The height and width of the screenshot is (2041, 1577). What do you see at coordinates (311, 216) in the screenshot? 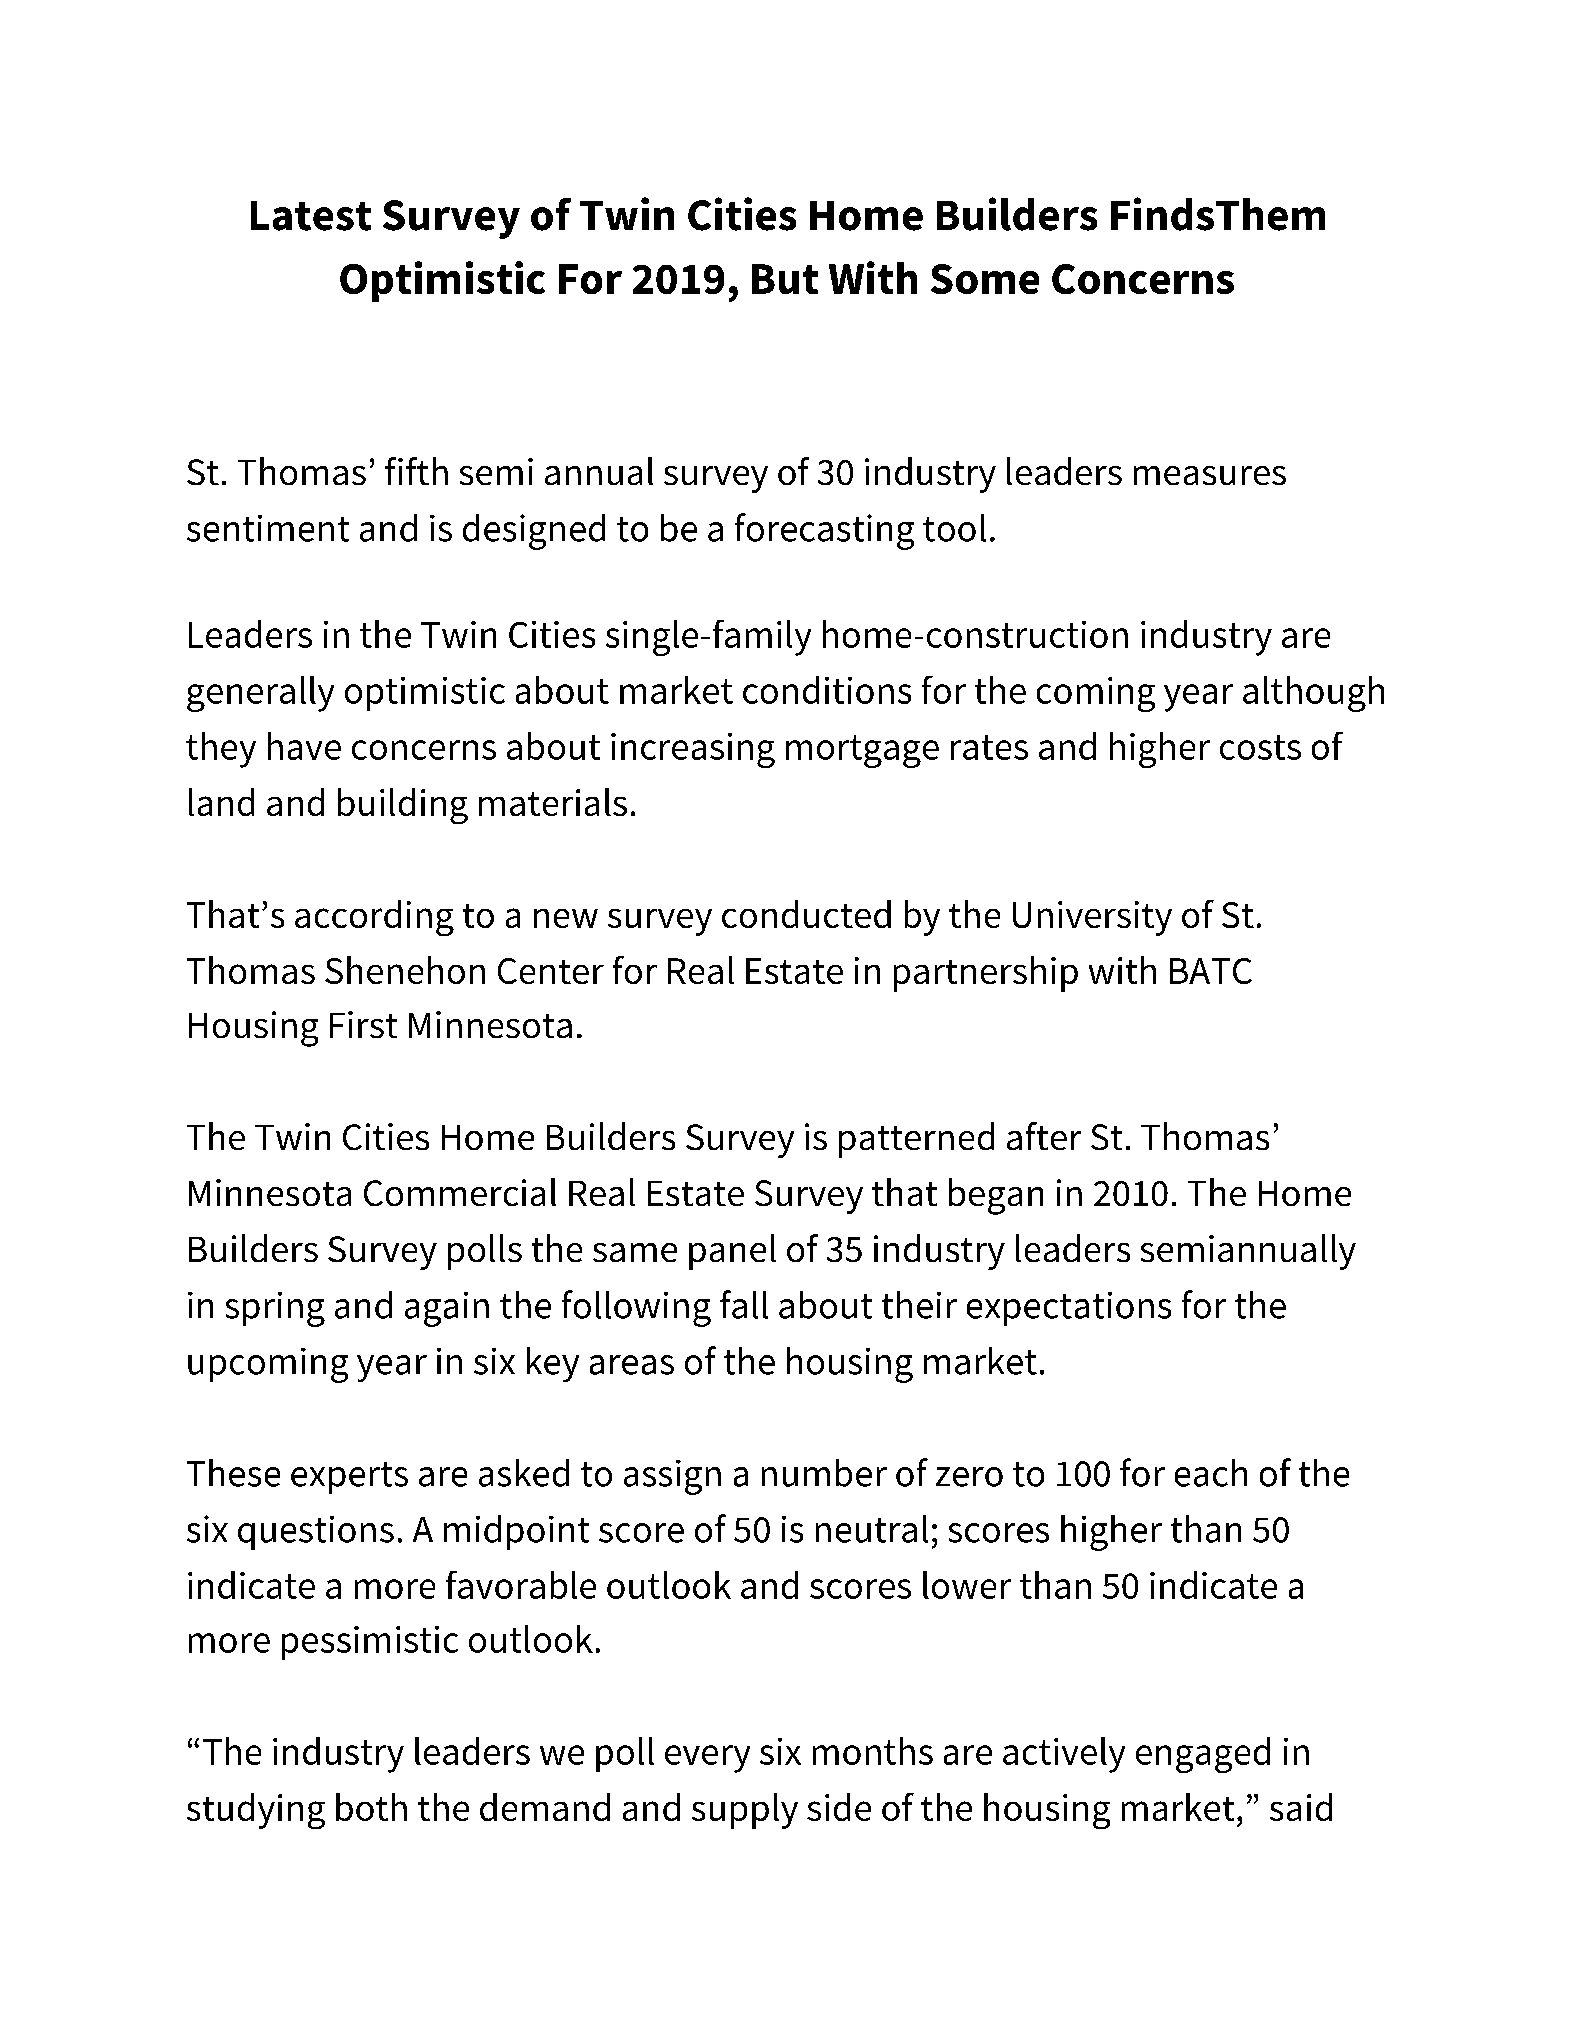
I see `Latest` at bounding box center [311, 216].
